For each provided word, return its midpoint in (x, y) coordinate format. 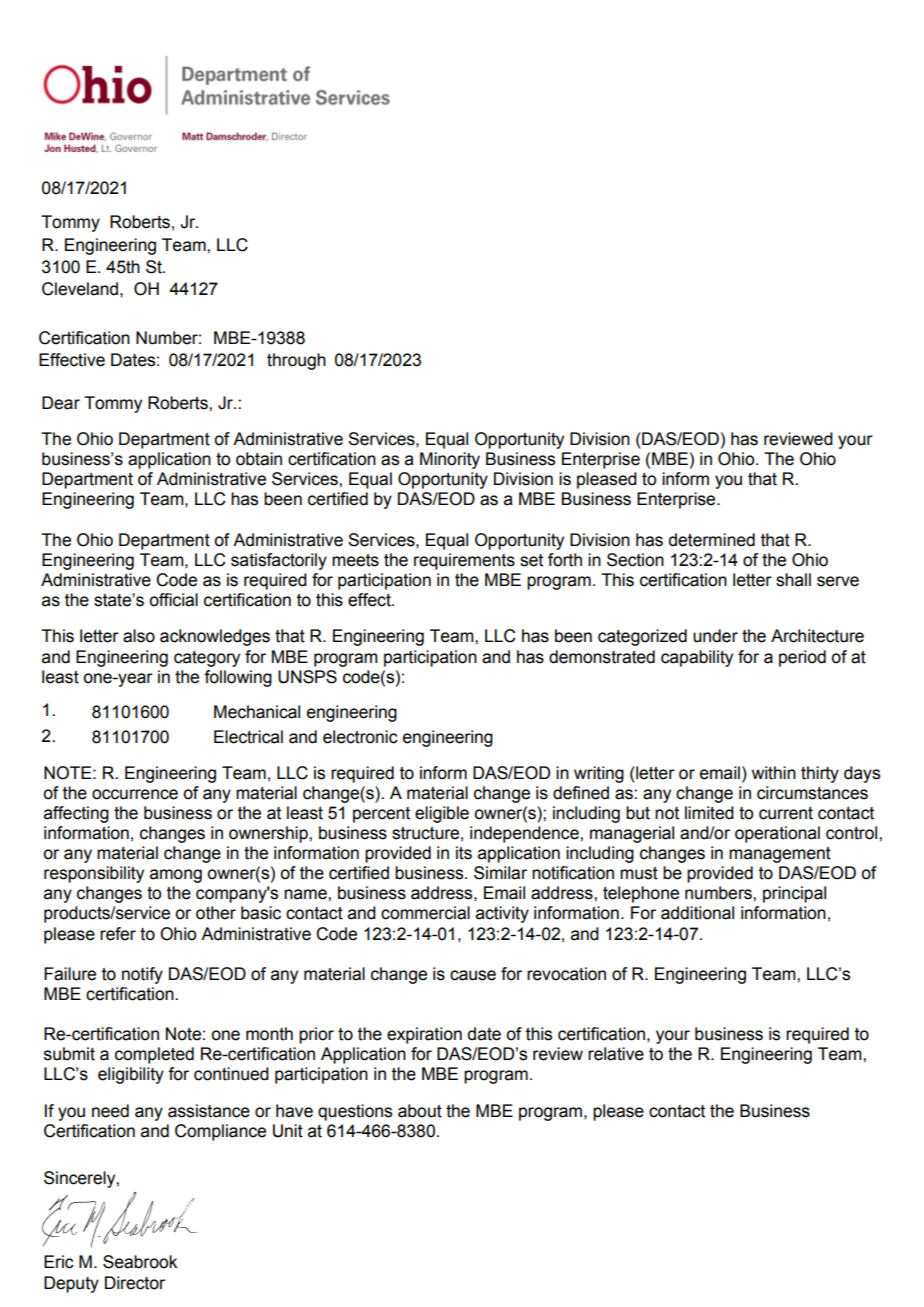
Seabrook (140, 1262)
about (420, 1111)
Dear (61, 403)
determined (712, 540)
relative (616, 1054)
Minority (450, 460)
